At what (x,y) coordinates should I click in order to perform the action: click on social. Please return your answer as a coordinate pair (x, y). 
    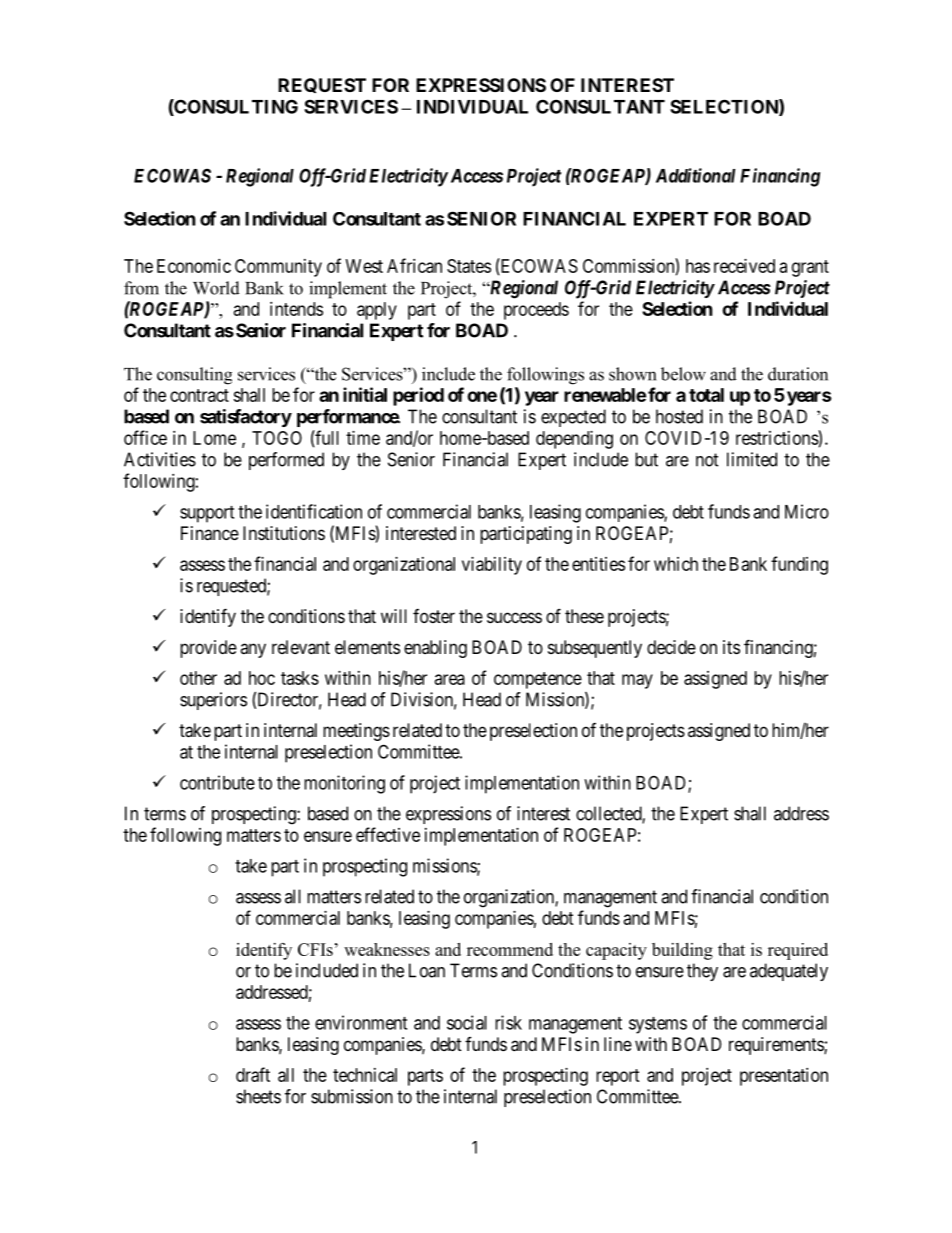
    Looking at the image, I should click on (467, 1022).
